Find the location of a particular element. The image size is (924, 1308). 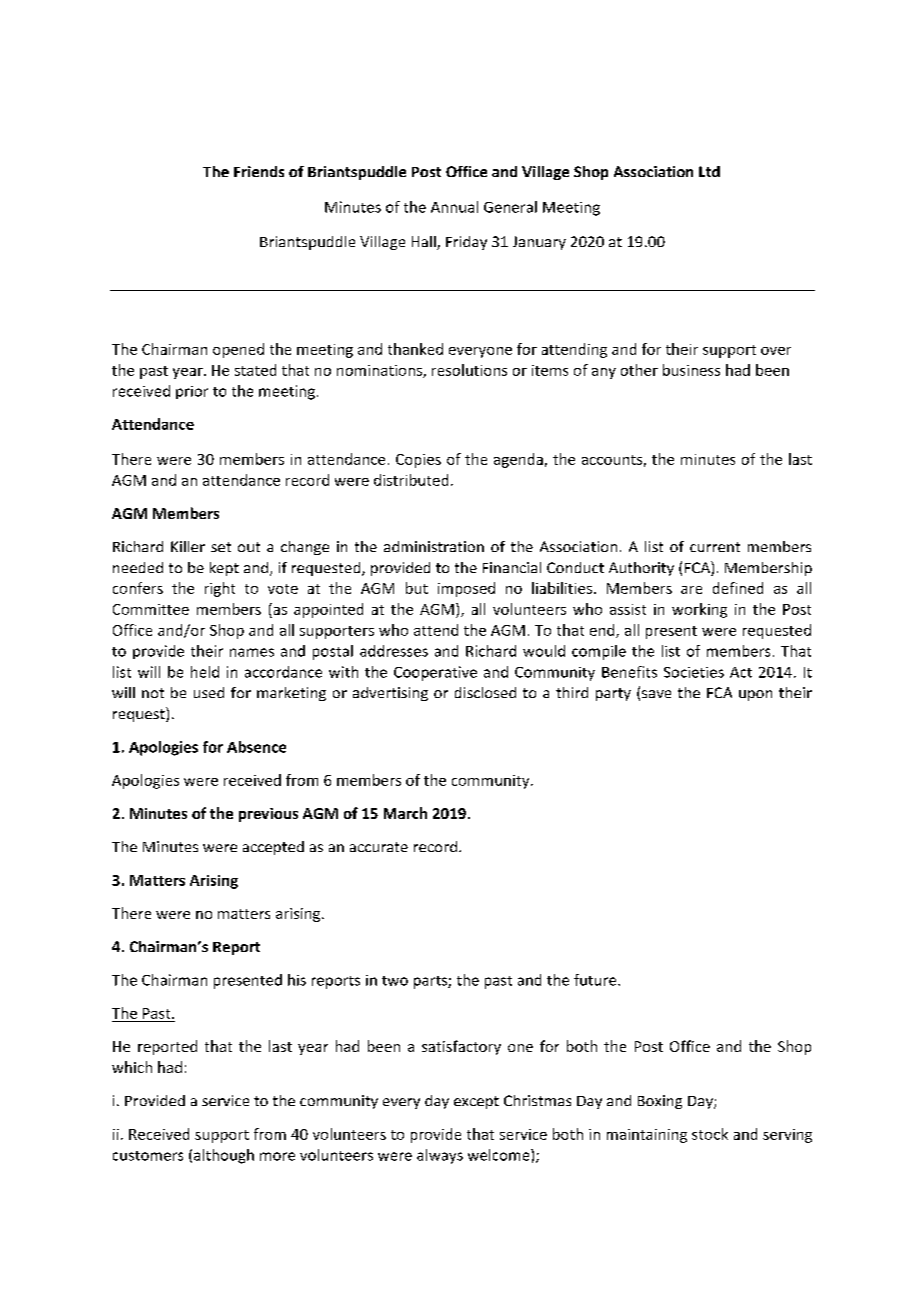

accepted is located at coordinates (273, 848).
